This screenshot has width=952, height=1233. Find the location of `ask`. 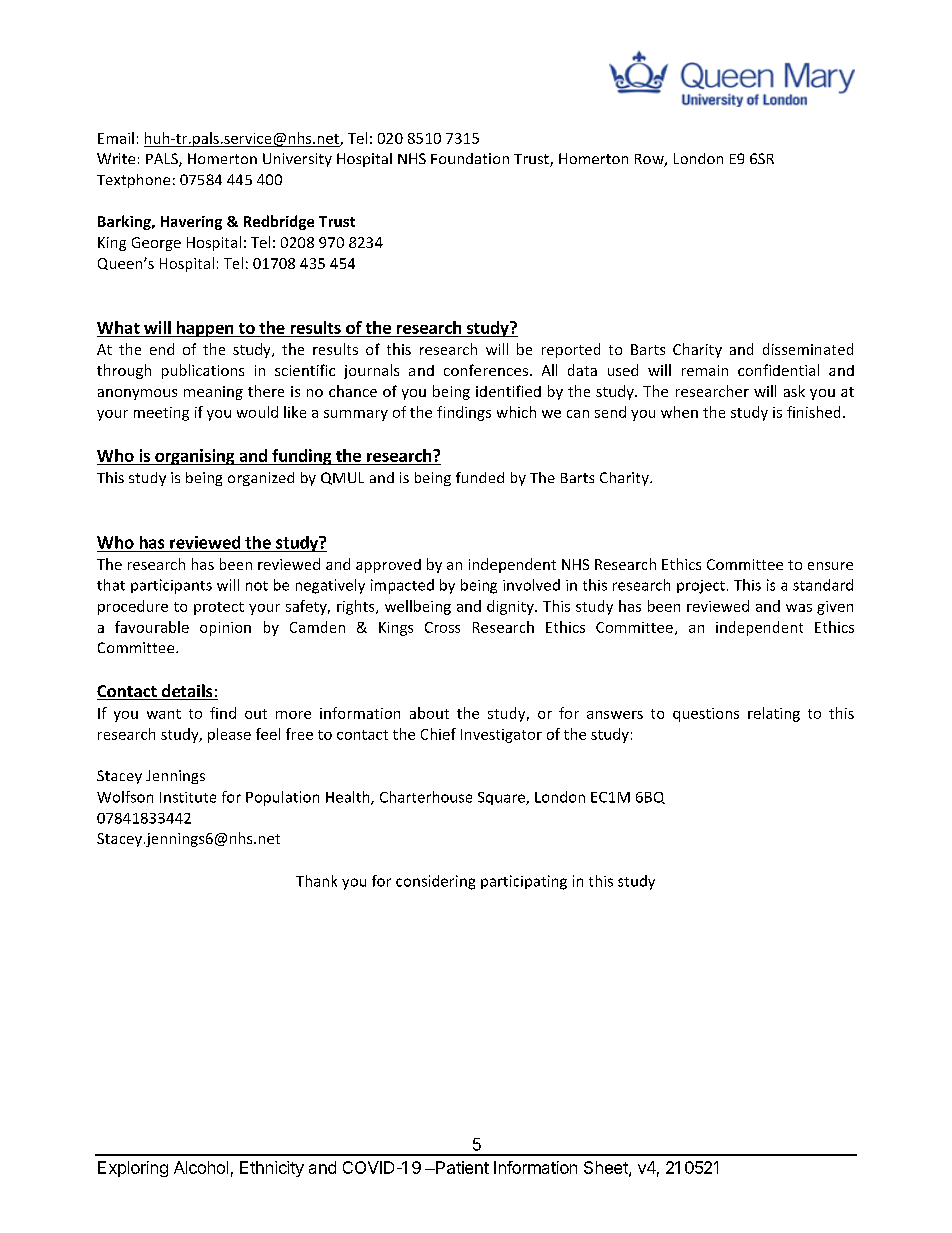

ask is located at coordinates (794, 391).
